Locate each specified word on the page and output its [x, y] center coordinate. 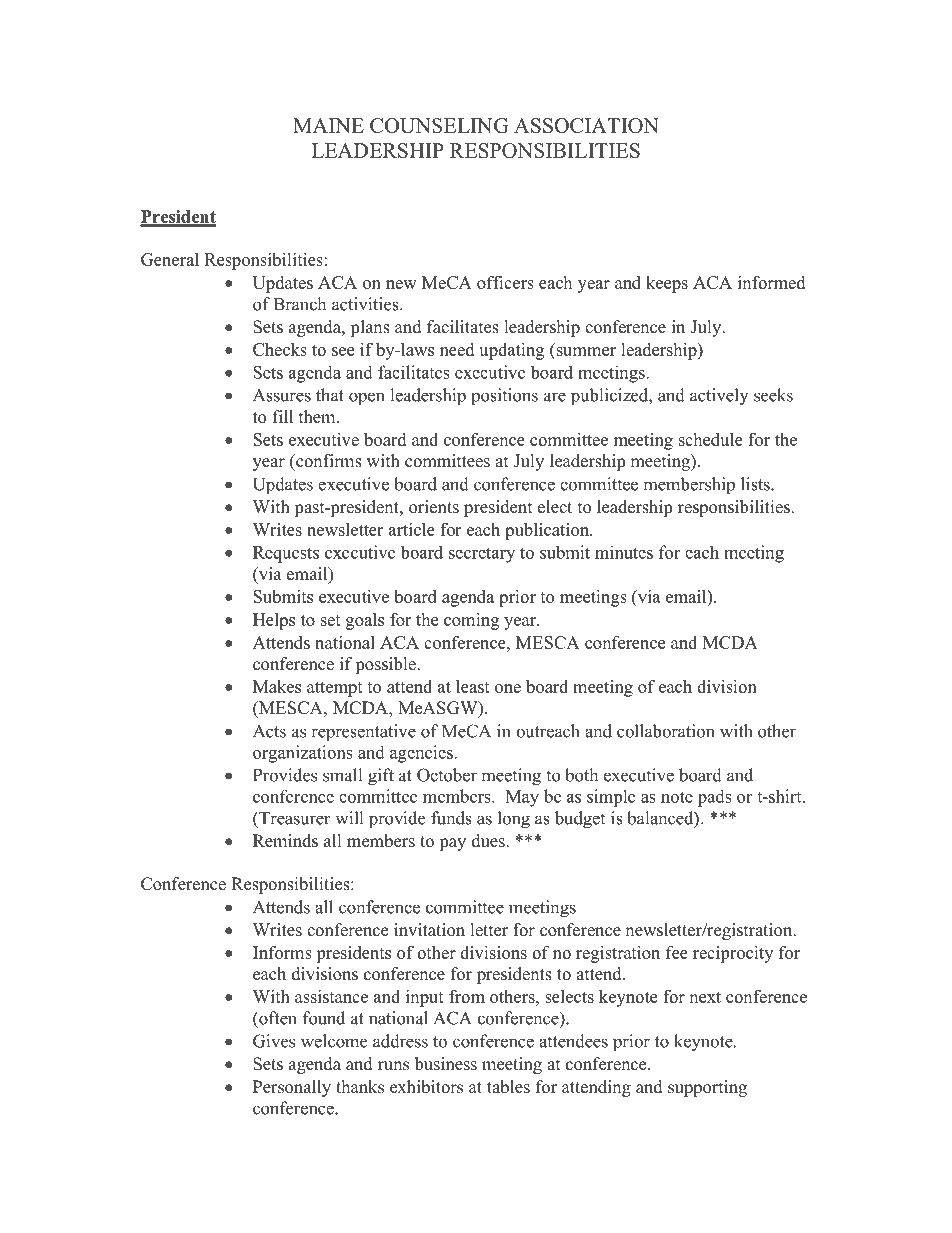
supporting [707, 1088]
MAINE [328, 125]
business [446, 1064]
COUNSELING [439, 125]
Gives [274, 1041]
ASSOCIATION [586, 125]
